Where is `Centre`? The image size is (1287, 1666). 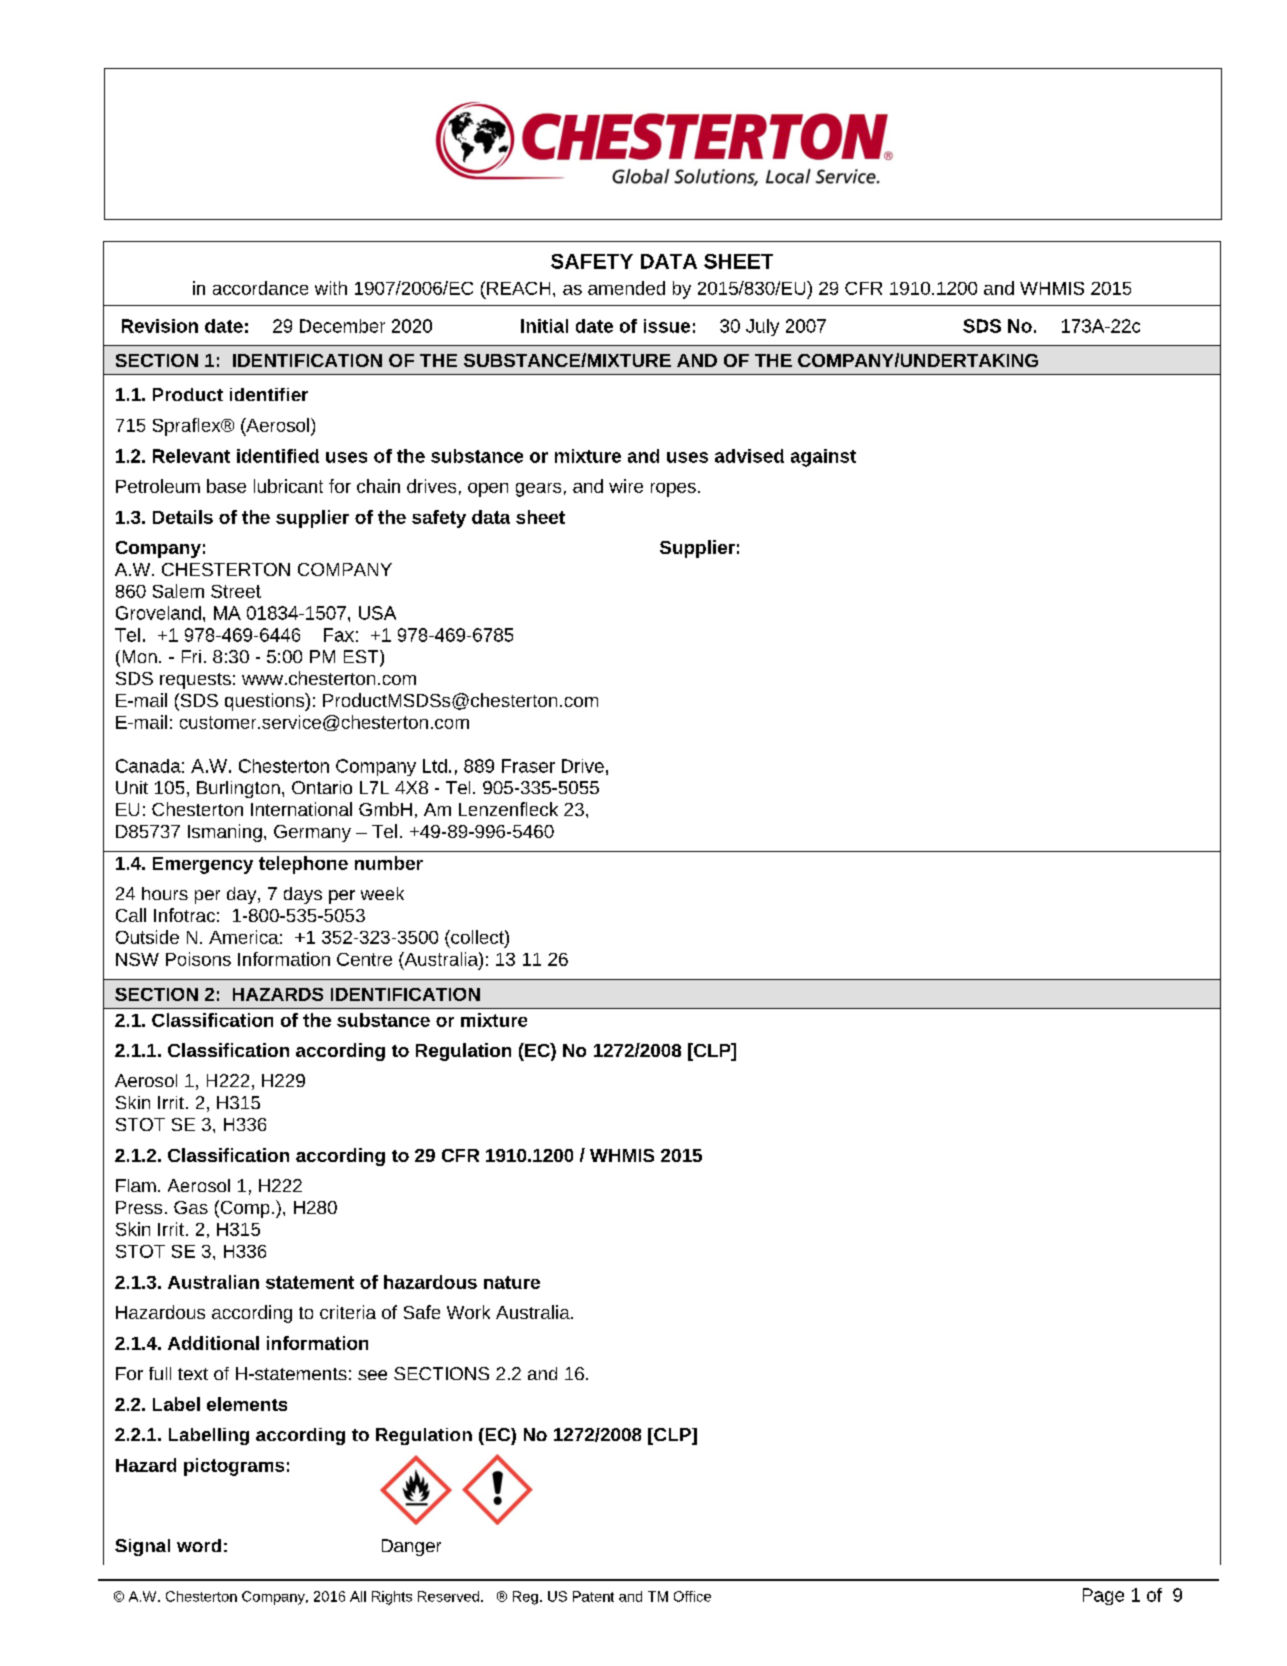 Centre is located at coordinates (364, 959).
